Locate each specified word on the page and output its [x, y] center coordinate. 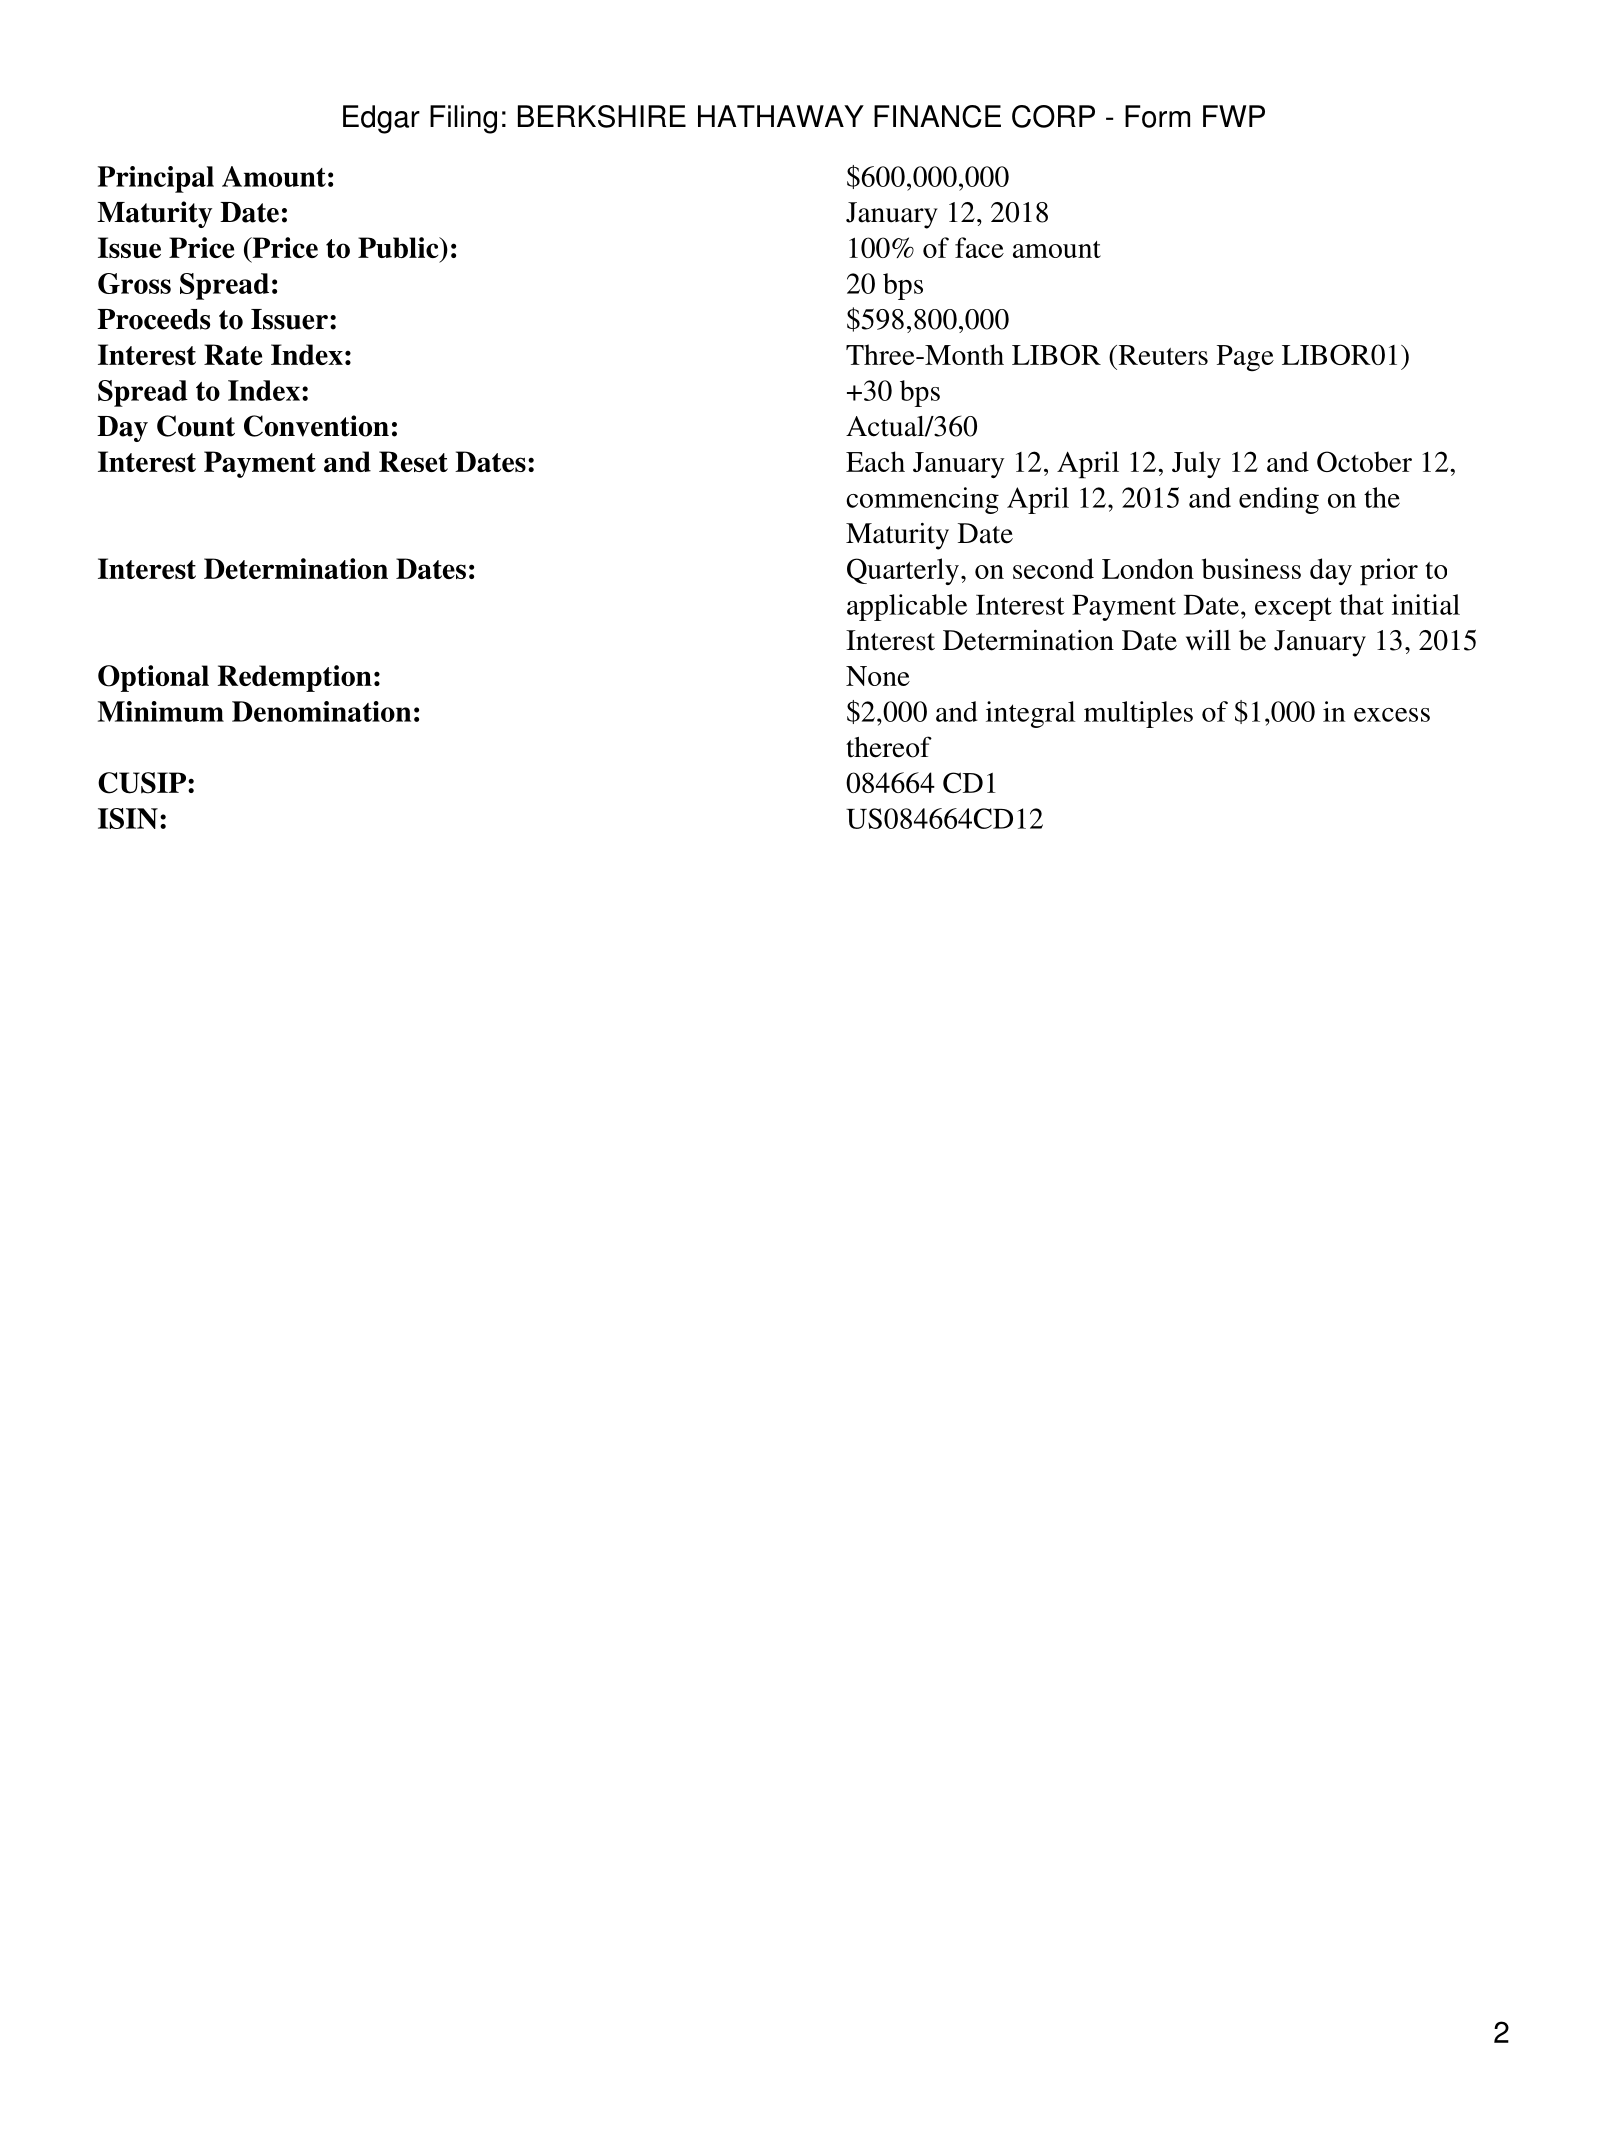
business [1251, 568]
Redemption [295, 678]
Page [1245, 358]
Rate [233, 354]
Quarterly [903, 571]
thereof [889, 747]
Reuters [1162, 355]
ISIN [128, 818]
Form [1157, 116]
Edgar [381, 119]
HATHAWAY [781, 116]
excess [1392, 715]
